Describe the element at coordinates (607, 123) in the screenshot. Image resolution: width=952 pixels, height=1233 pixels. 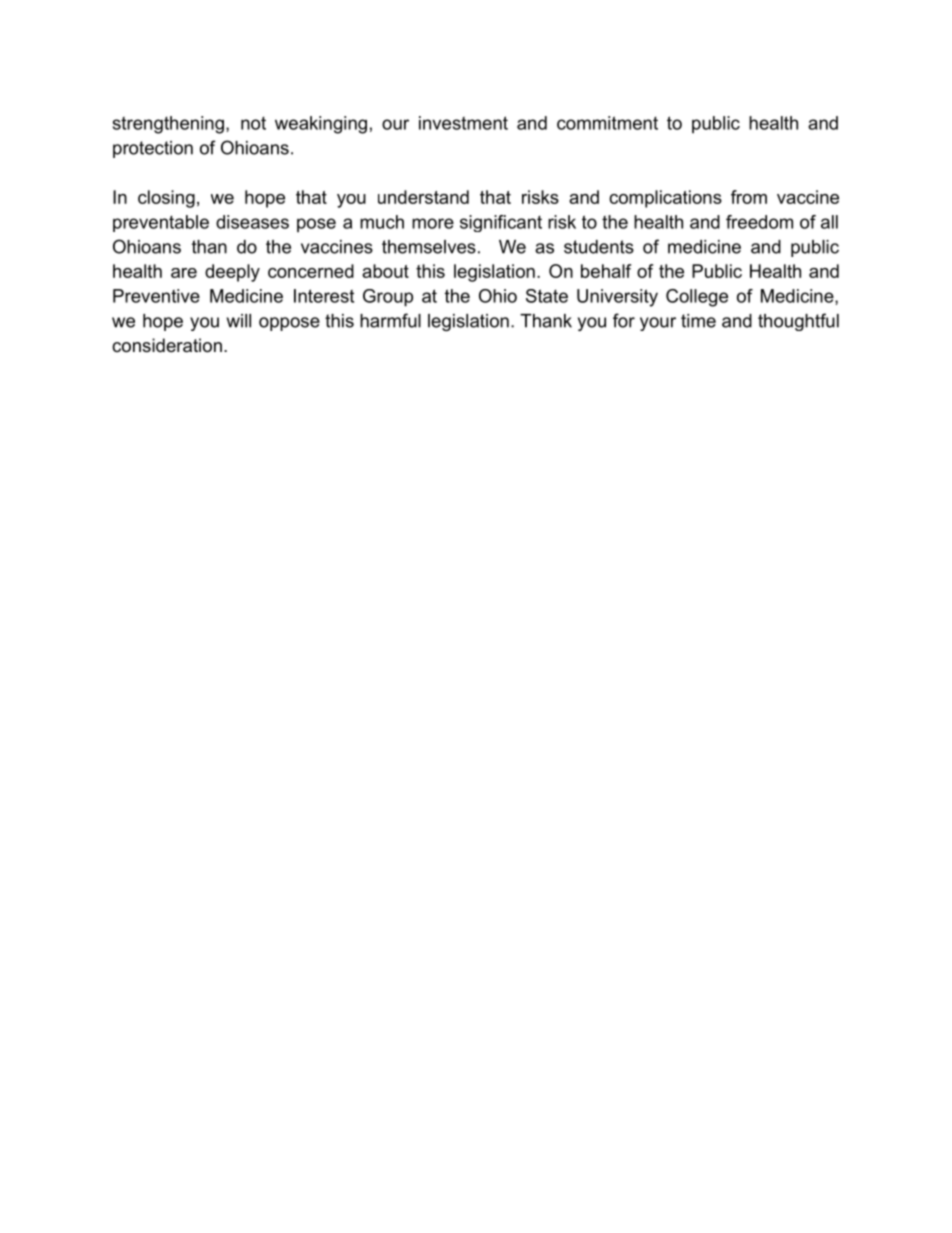
I see `commitment` at that location.
